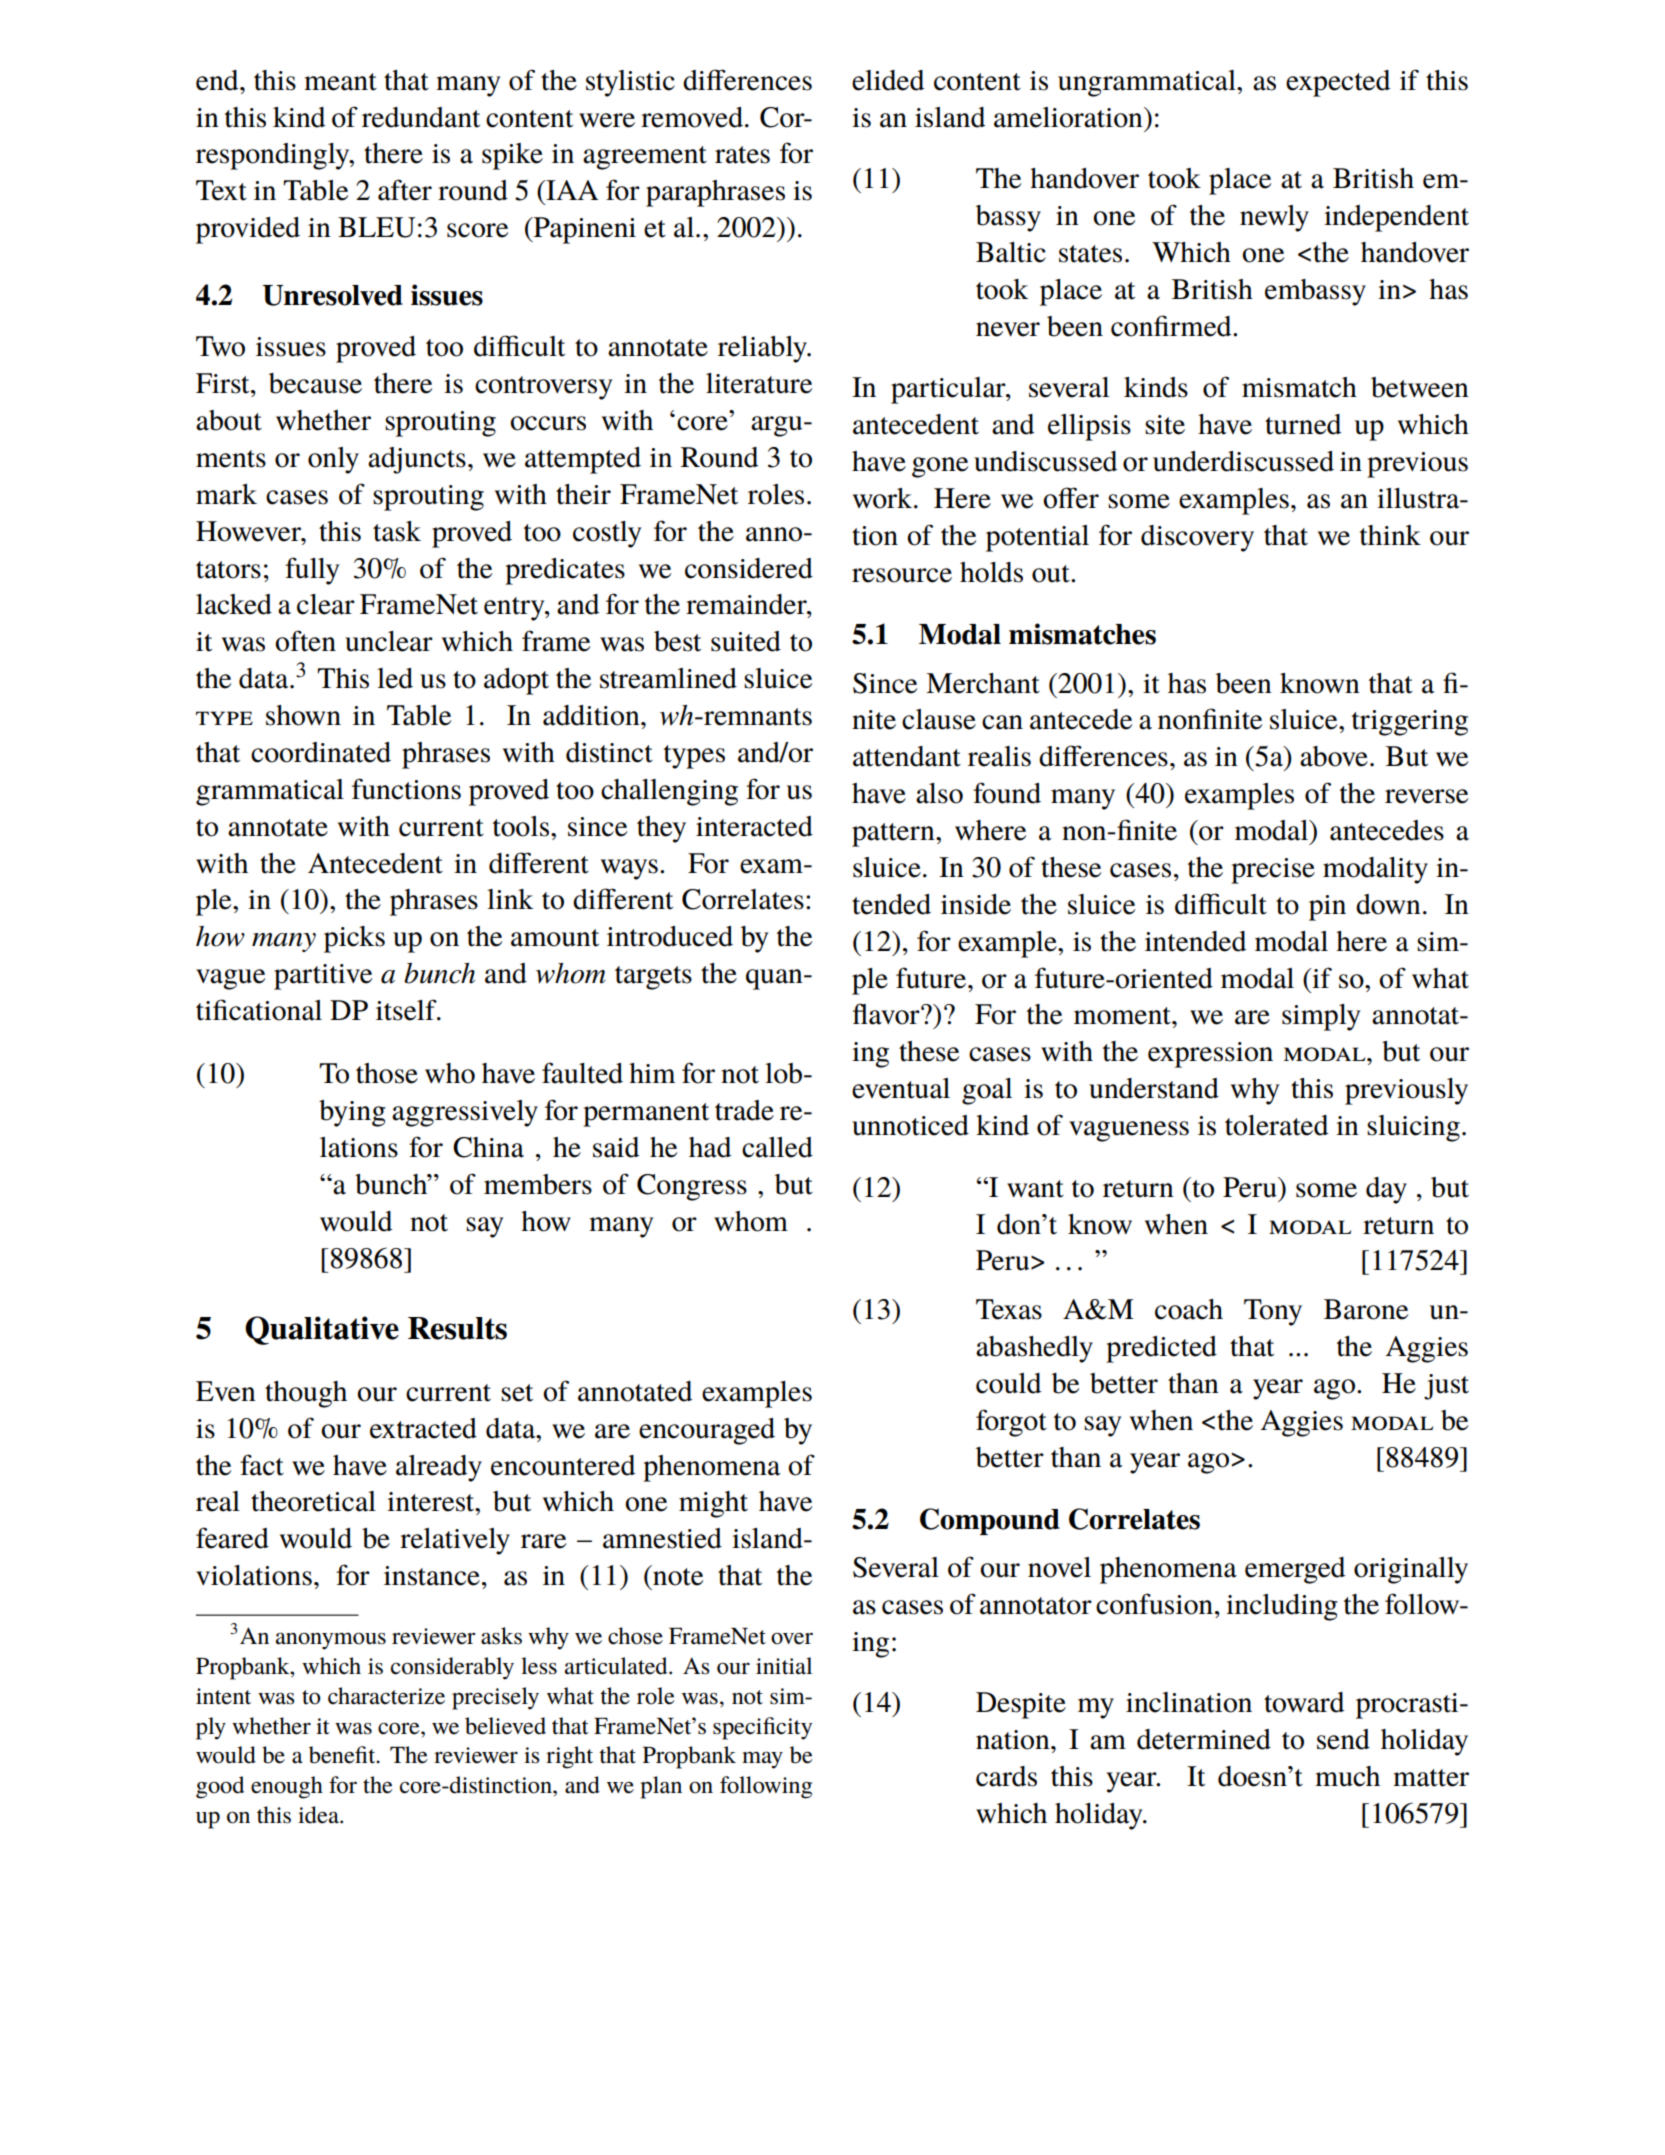 The image size is (1665, 2155). I want to click on China, so click(488, 1147).
